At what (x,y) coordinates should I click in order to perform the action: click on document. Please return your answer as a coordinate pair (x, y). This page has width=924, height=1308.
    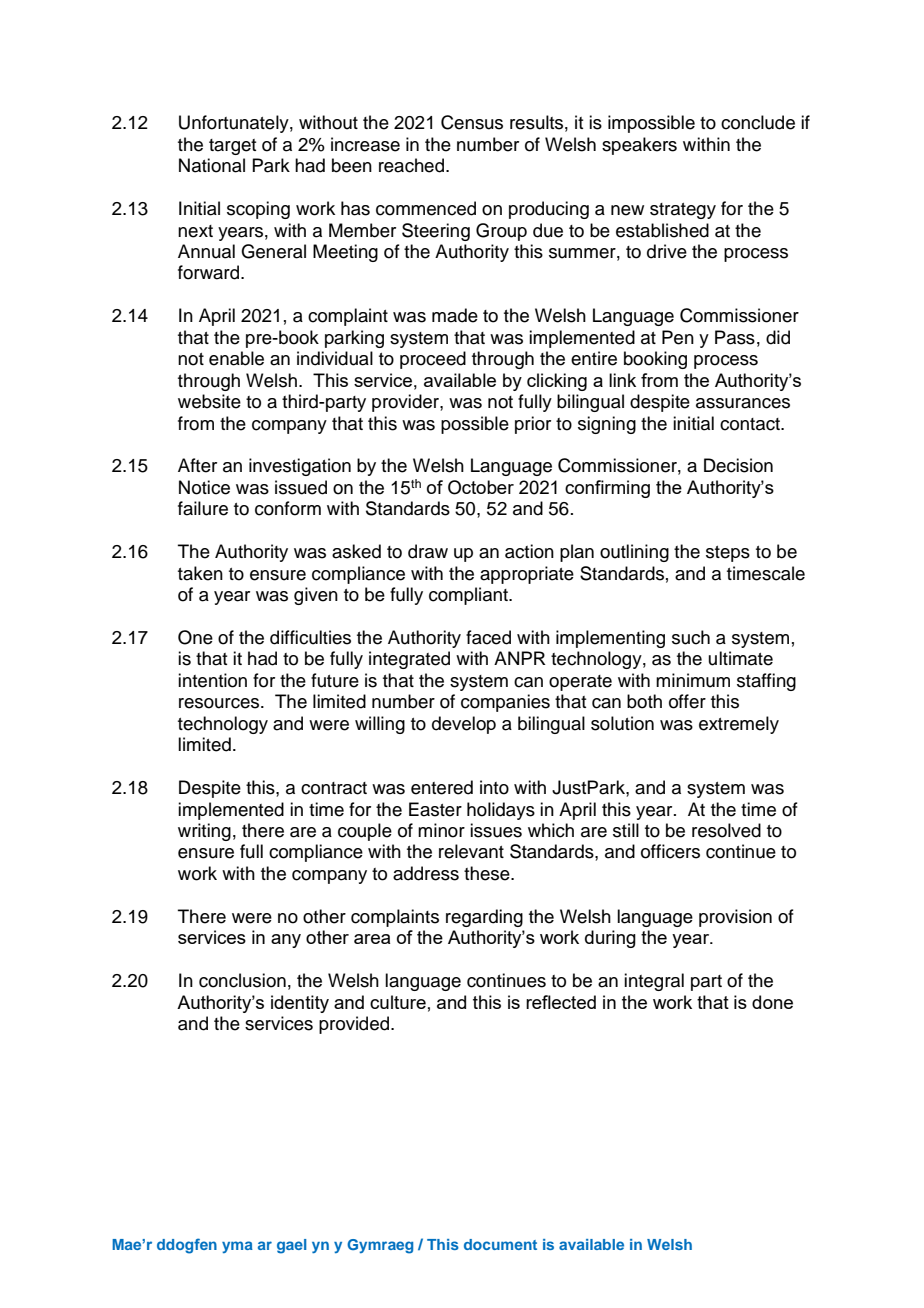
    Looking at the image, I should click on (500, 1244).
